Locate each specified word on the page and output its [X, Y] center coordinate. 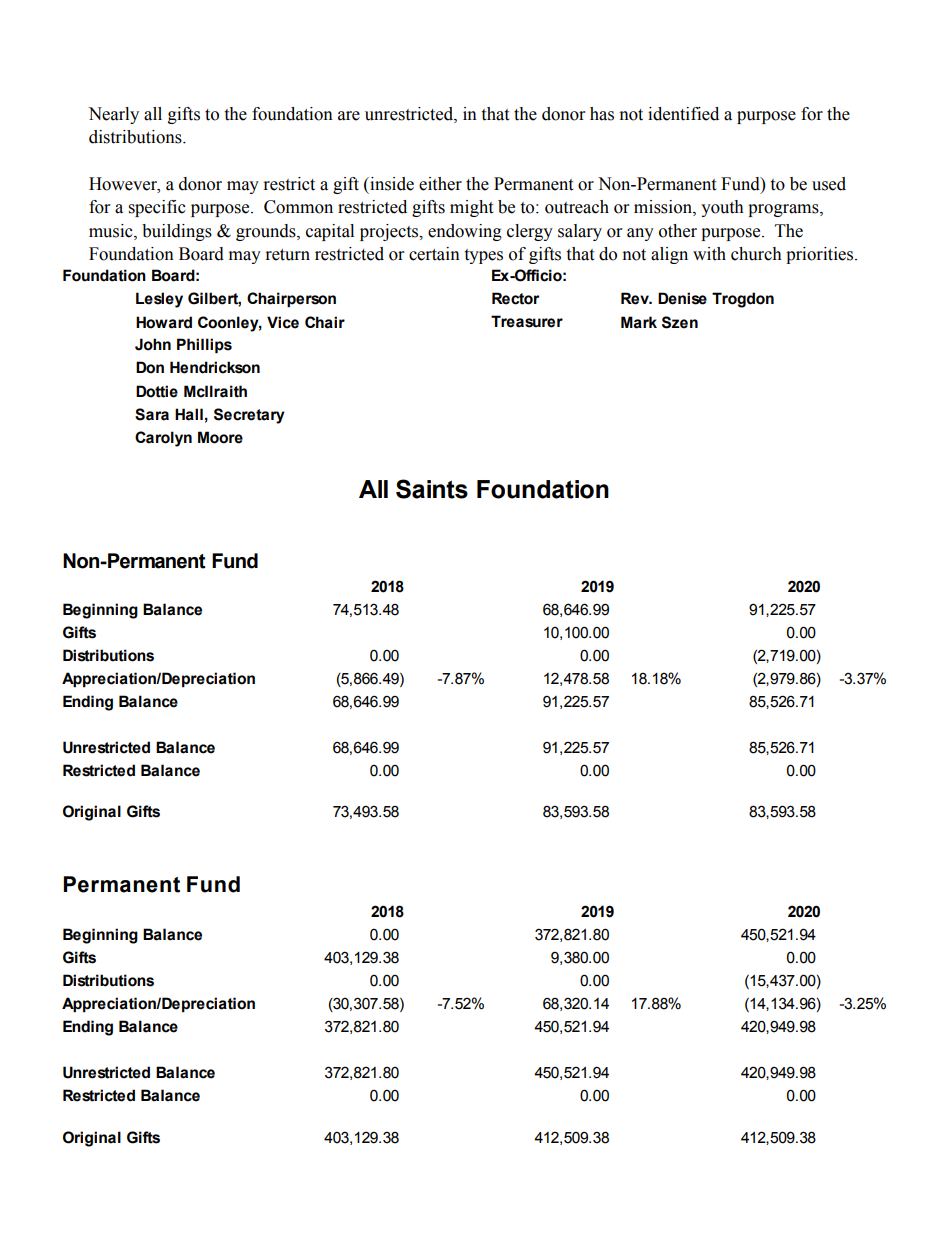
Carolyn [163, 439]
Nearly [113, 115]
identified [683, 114]
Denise [682, 298]
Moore [220, 437]
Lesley [159, 300]
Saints [432, 489]
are [349, 116]
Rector [516, 298]
